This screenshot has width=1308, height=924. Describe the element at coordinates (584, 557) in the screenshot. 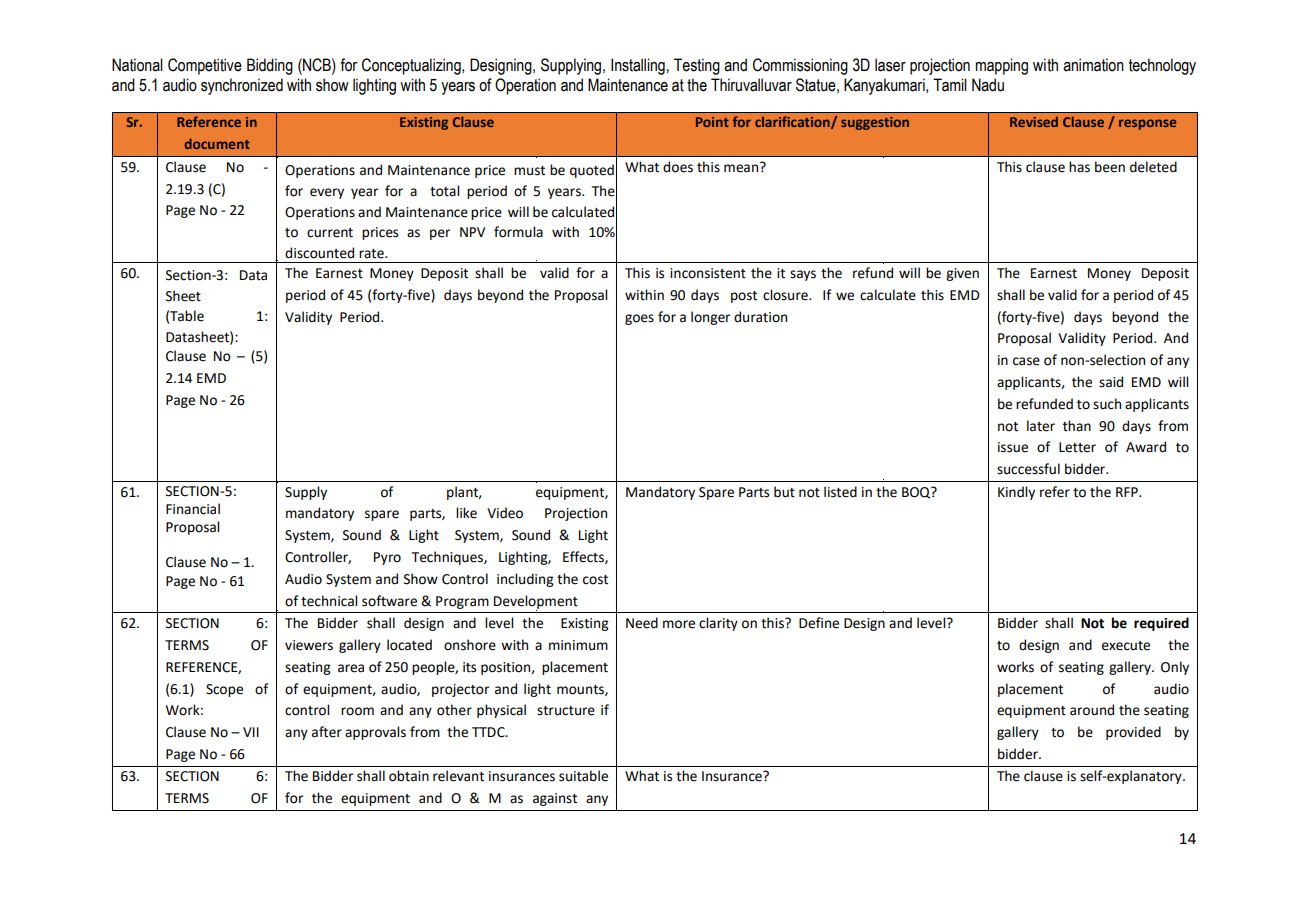

I see `Effects` at that location.
